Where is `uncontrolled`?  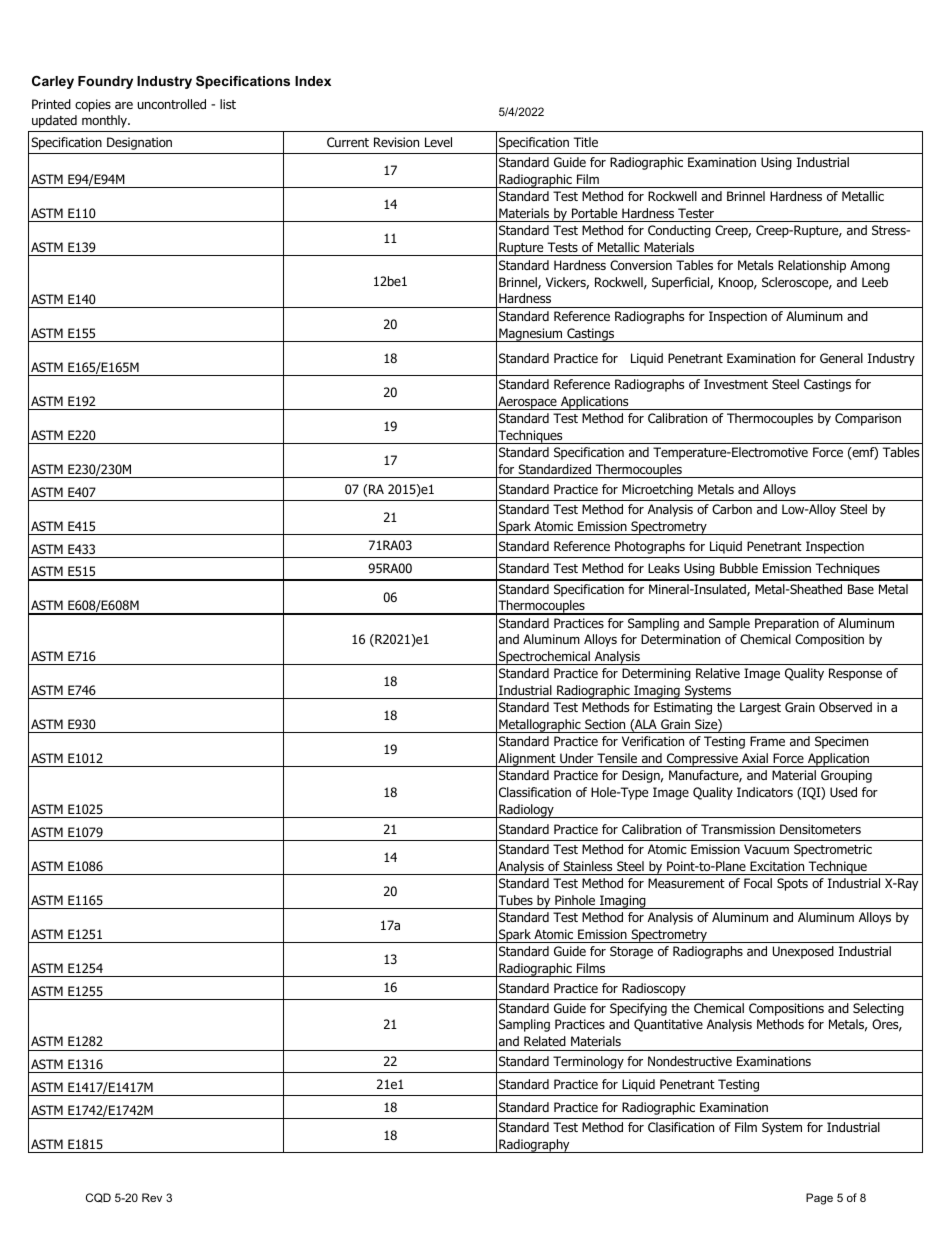
uncontrolled is located at coordinates (172, 104).
